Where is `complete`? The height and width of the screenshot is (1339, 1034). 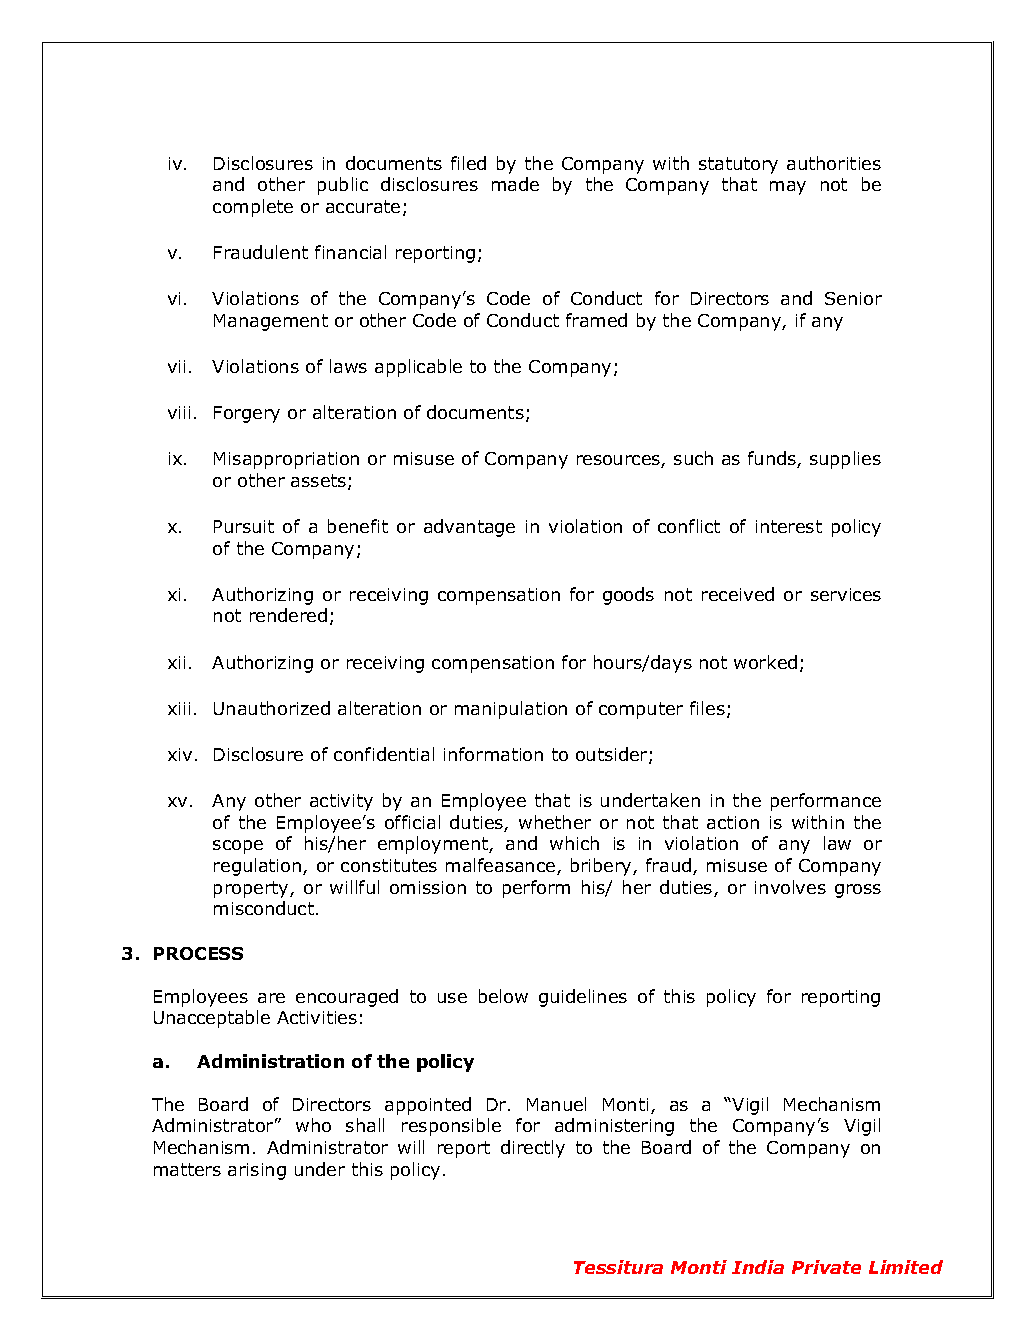 complete is located at coordinates (253, 208).
